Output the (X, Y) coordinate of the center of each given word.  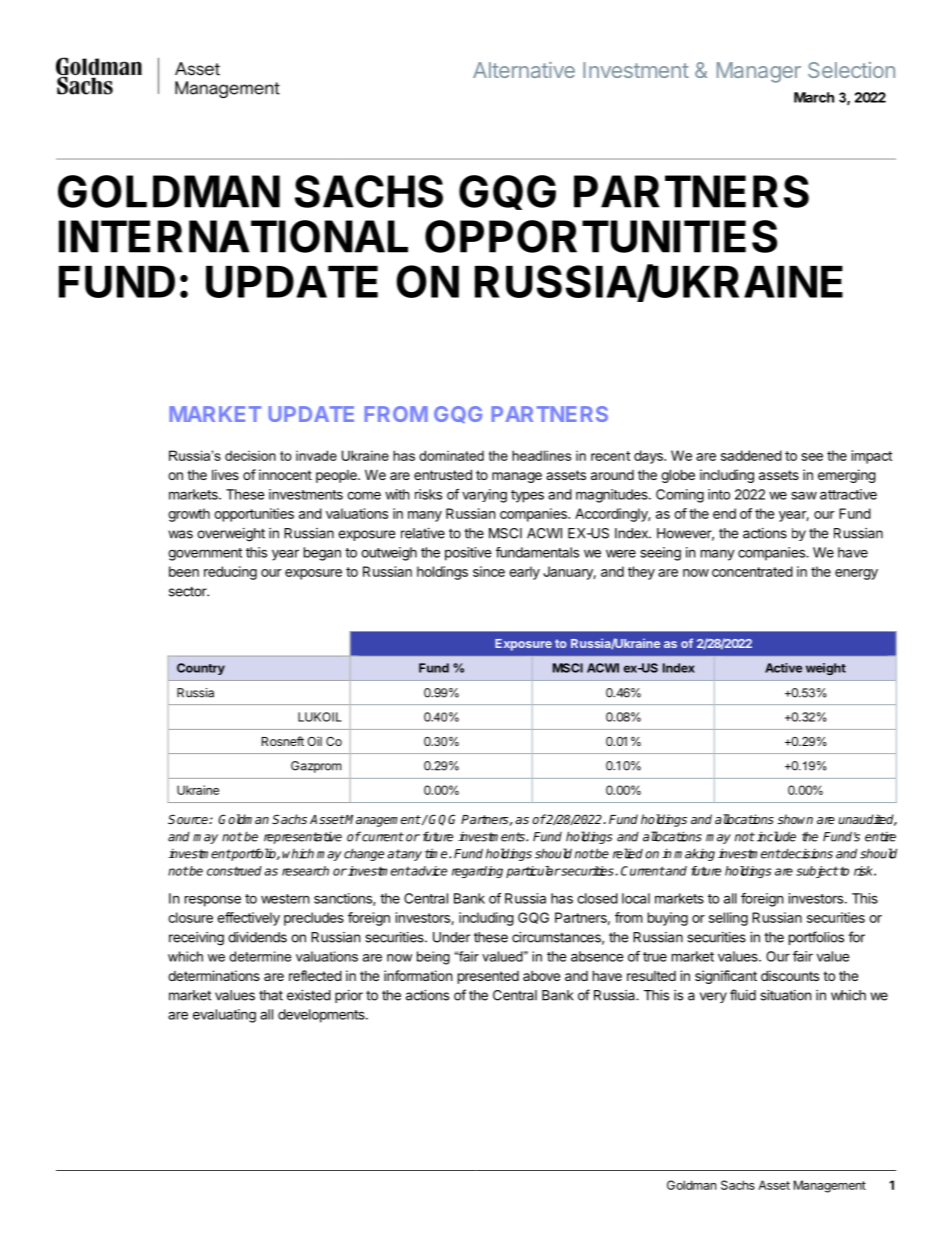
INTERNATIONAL (233, 236)
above (541, 976)
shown (795, 819)
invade (316, 455)
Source (189, 819)
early (524, 573)
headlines (541, 455)
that (271, 995)
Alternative (524, 70)
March (814, 97)
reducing (230, 573)
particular (533, 872)
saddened (751, 455)
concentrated (752, 571)
